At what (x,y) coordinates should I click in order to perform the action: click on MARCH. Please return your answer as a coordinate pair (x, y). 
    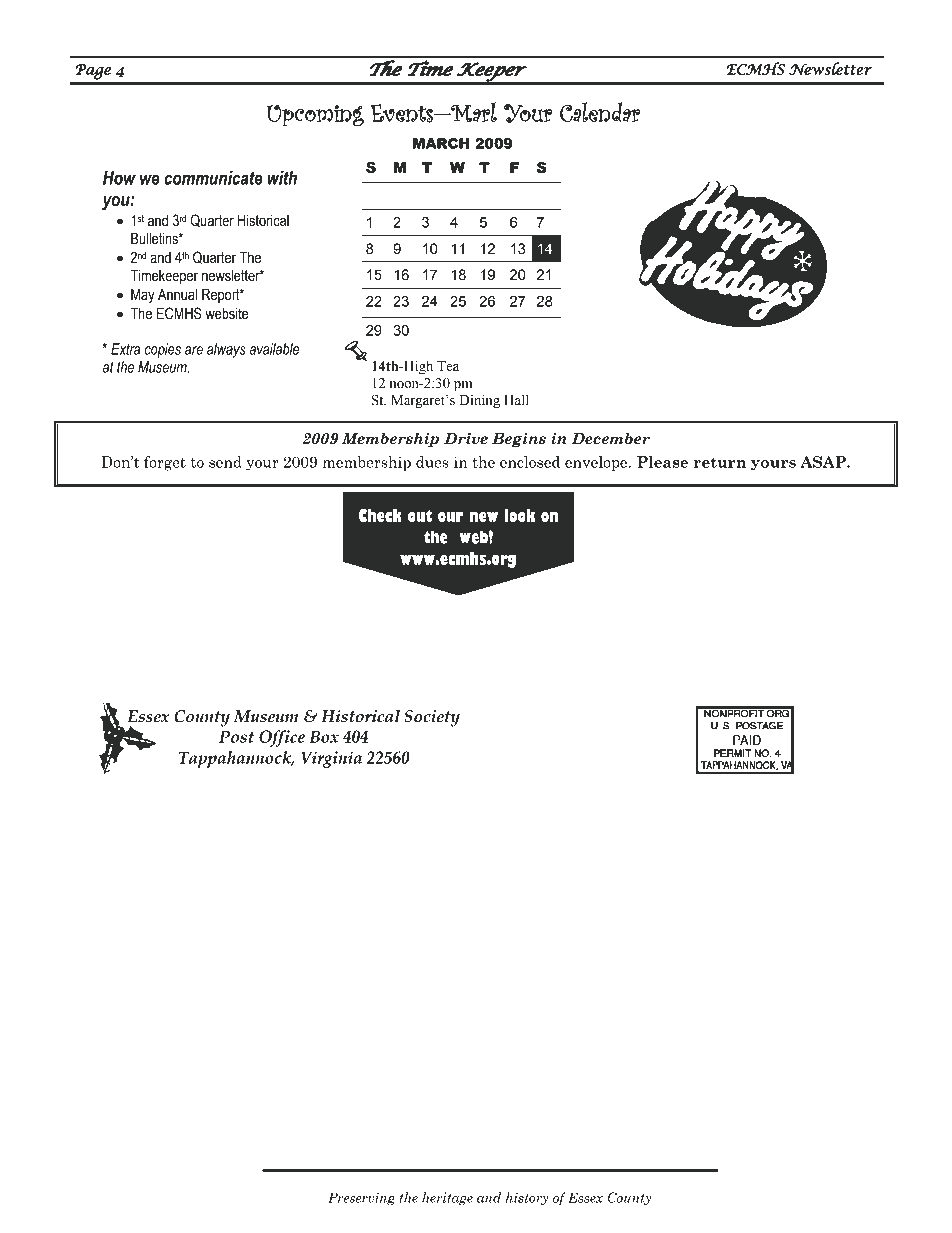
    Looking at the image, I should click on (441, 143).
